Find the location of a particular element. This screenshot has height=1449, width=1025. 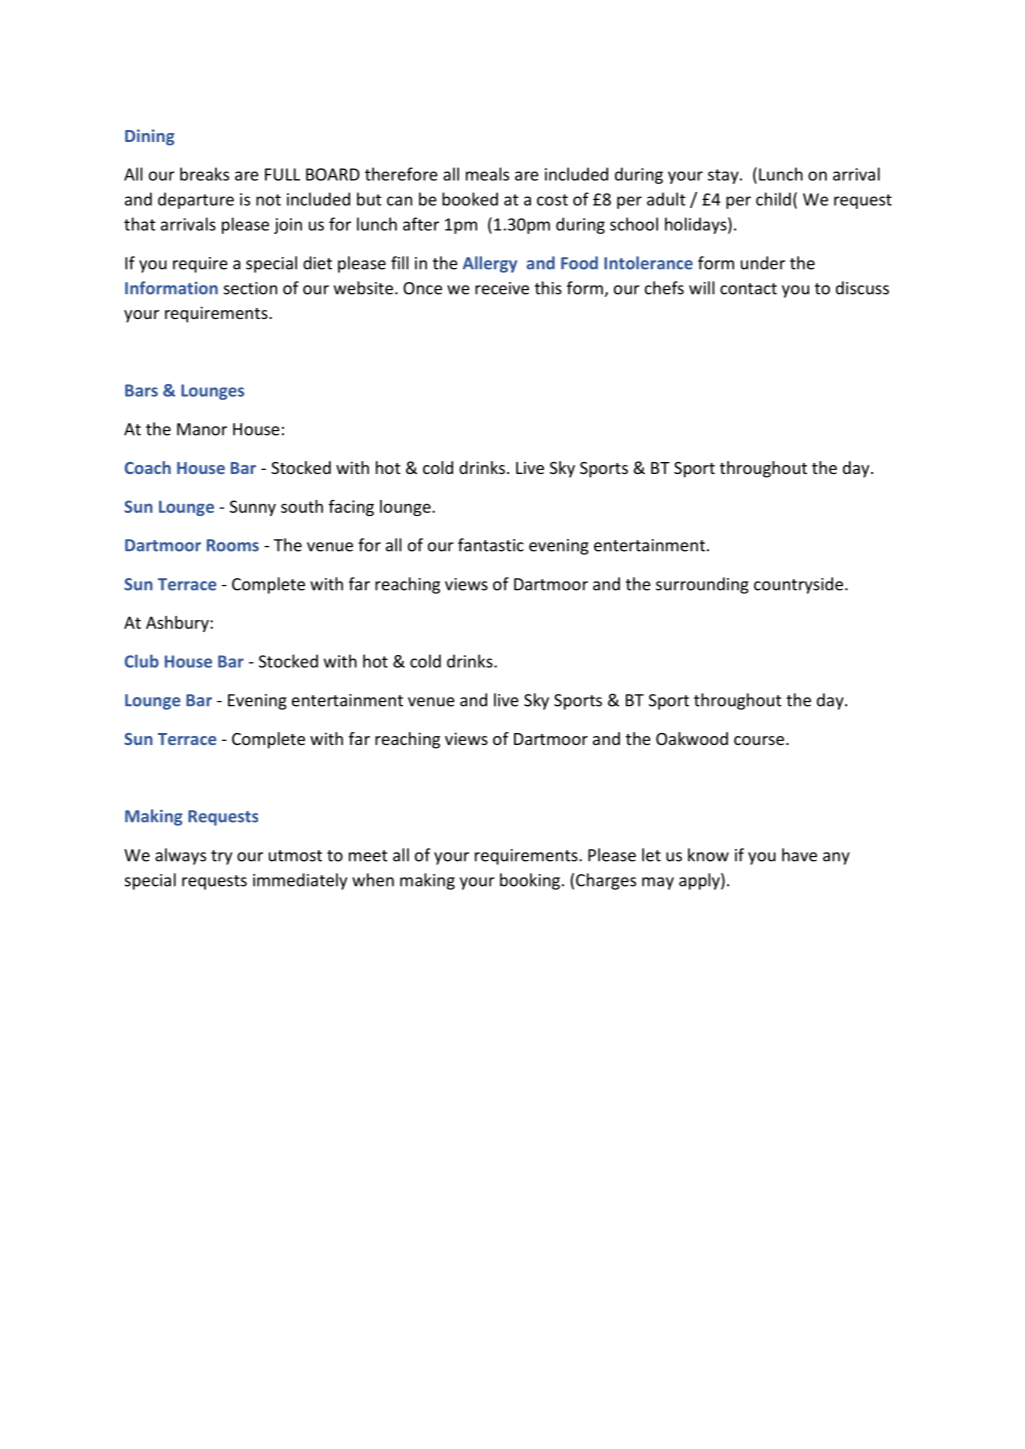

countryside is located at coordinates (800, 585).
